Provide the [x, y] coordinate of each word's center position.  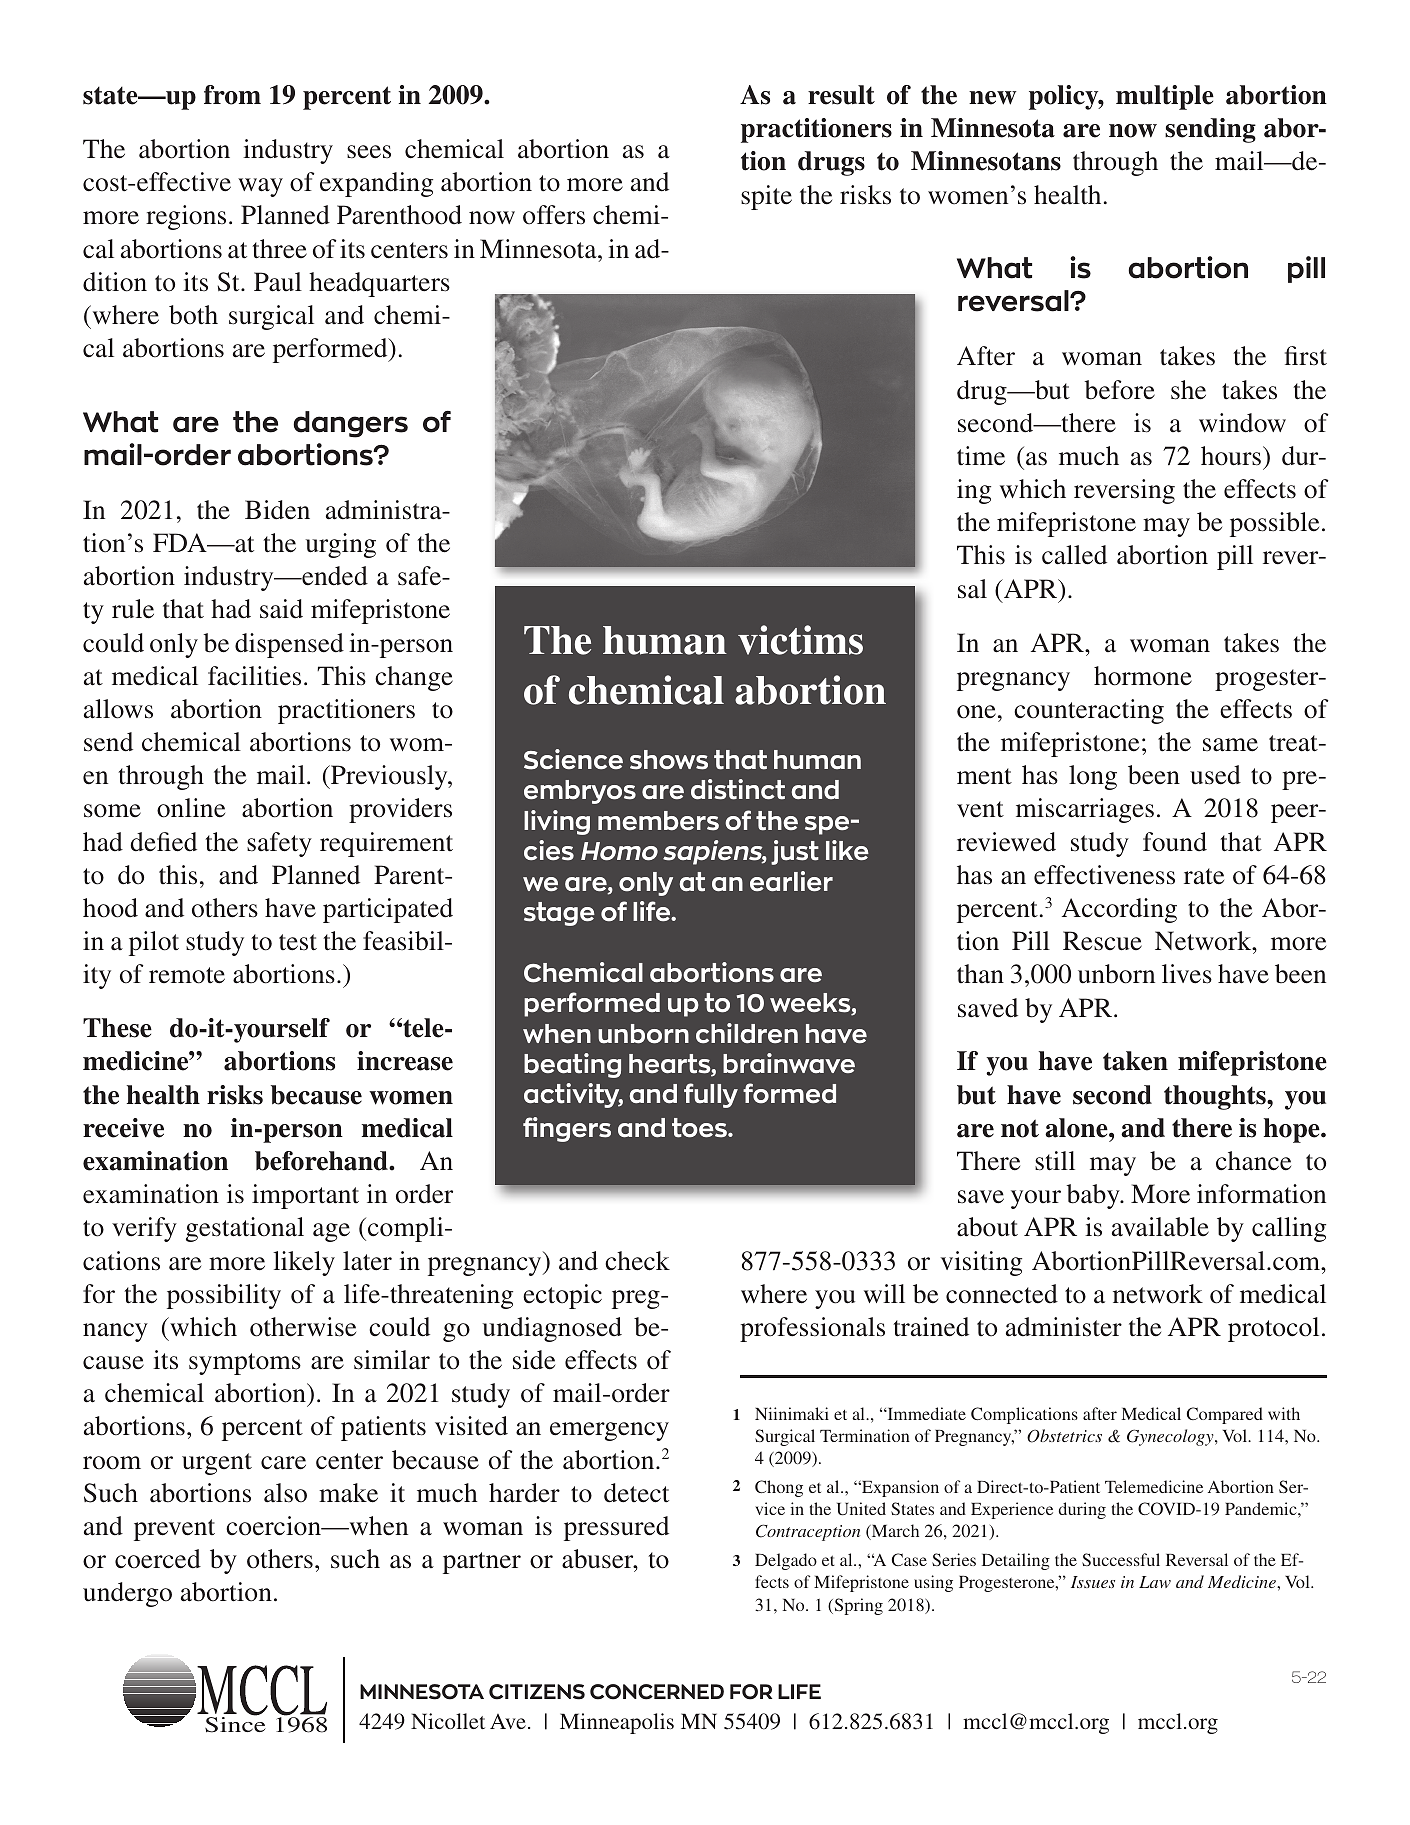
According [1119, 910]
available [1160, 1227]
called [1074, 555]
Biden [277, 510]
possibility [224, 1296]
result [841, 95]
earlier [791, 881]
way [260, 187]
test [298, 942]
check [637, 1261]
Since [235, 1724]
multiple [1165, 97]
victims [800, 640]
